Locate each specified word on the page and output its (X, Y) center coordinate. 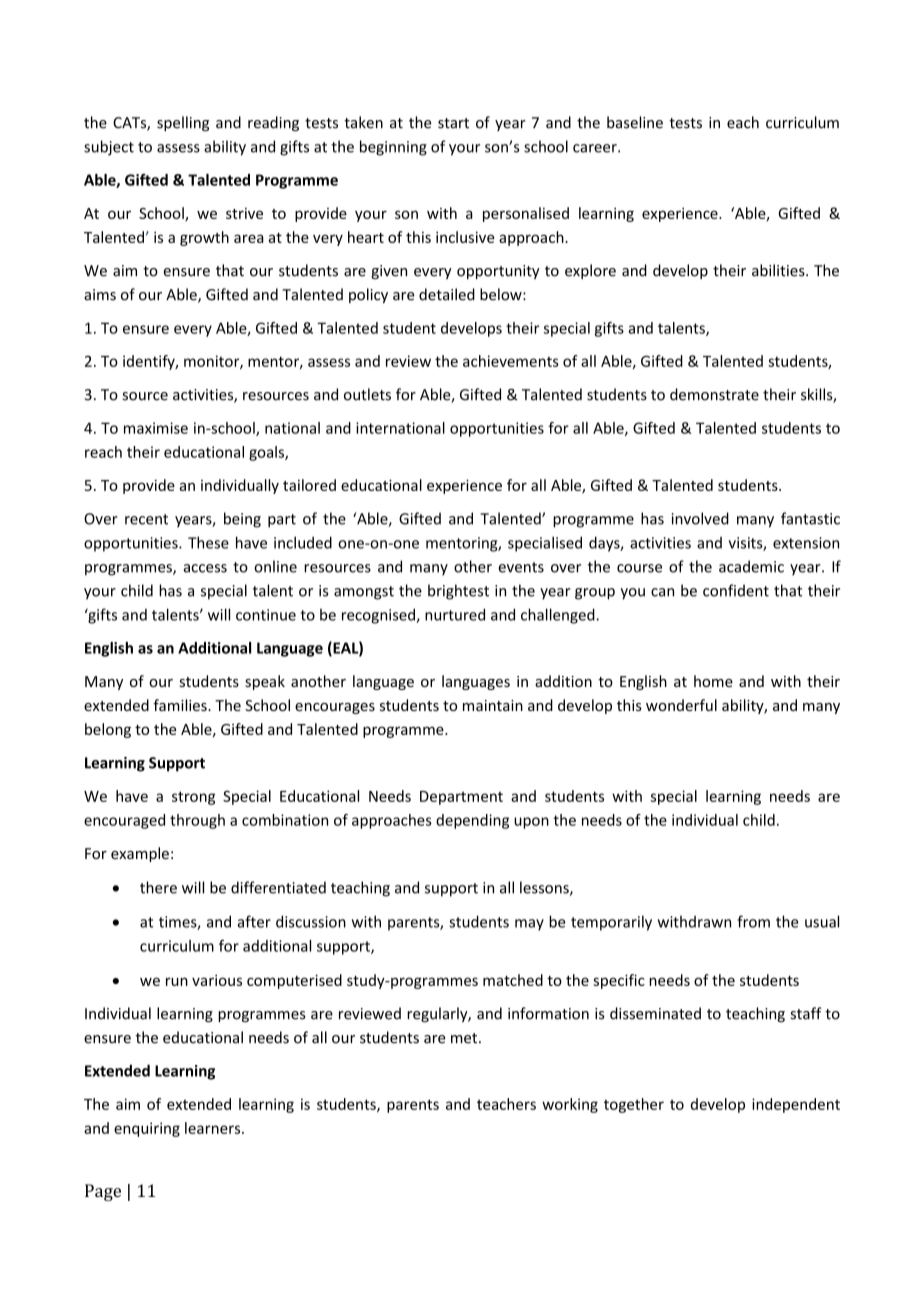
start (453, 123)
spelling (183, 123)
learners (214, 1128)
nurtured (455, 614)
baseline (635, 122)
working (570, 1105)
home (713, 681)
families (181, 705)
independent (796, 1105)
